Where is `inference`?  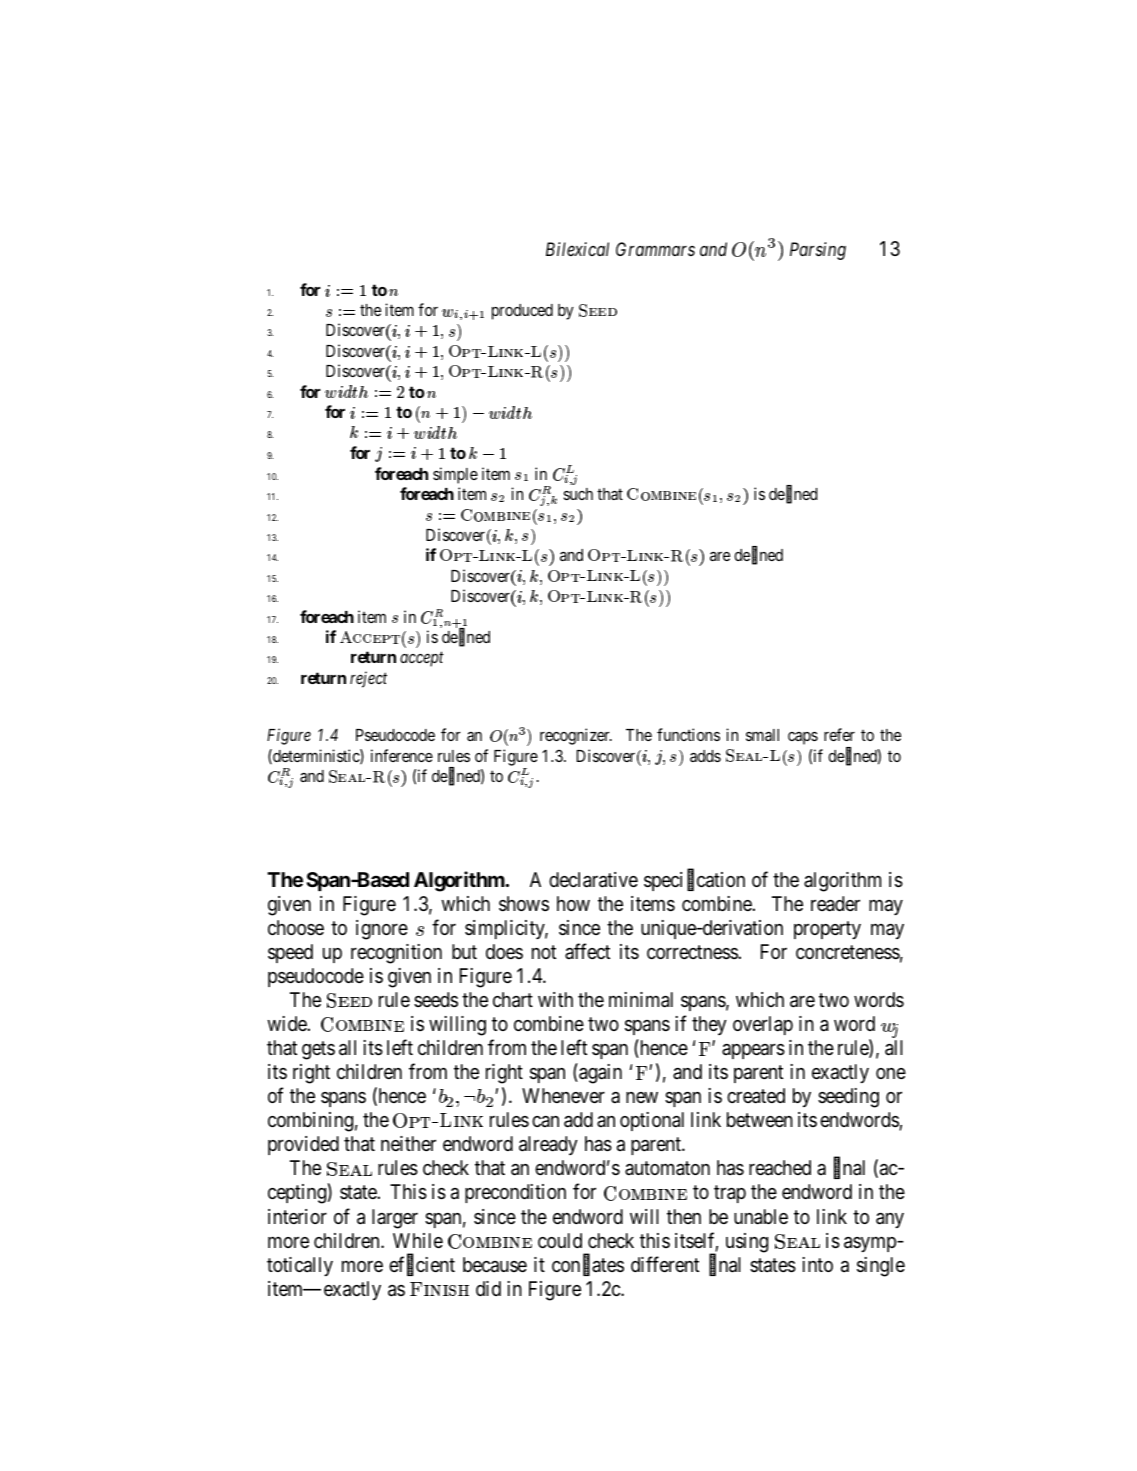
inference is located at coordinates (402, 755).
